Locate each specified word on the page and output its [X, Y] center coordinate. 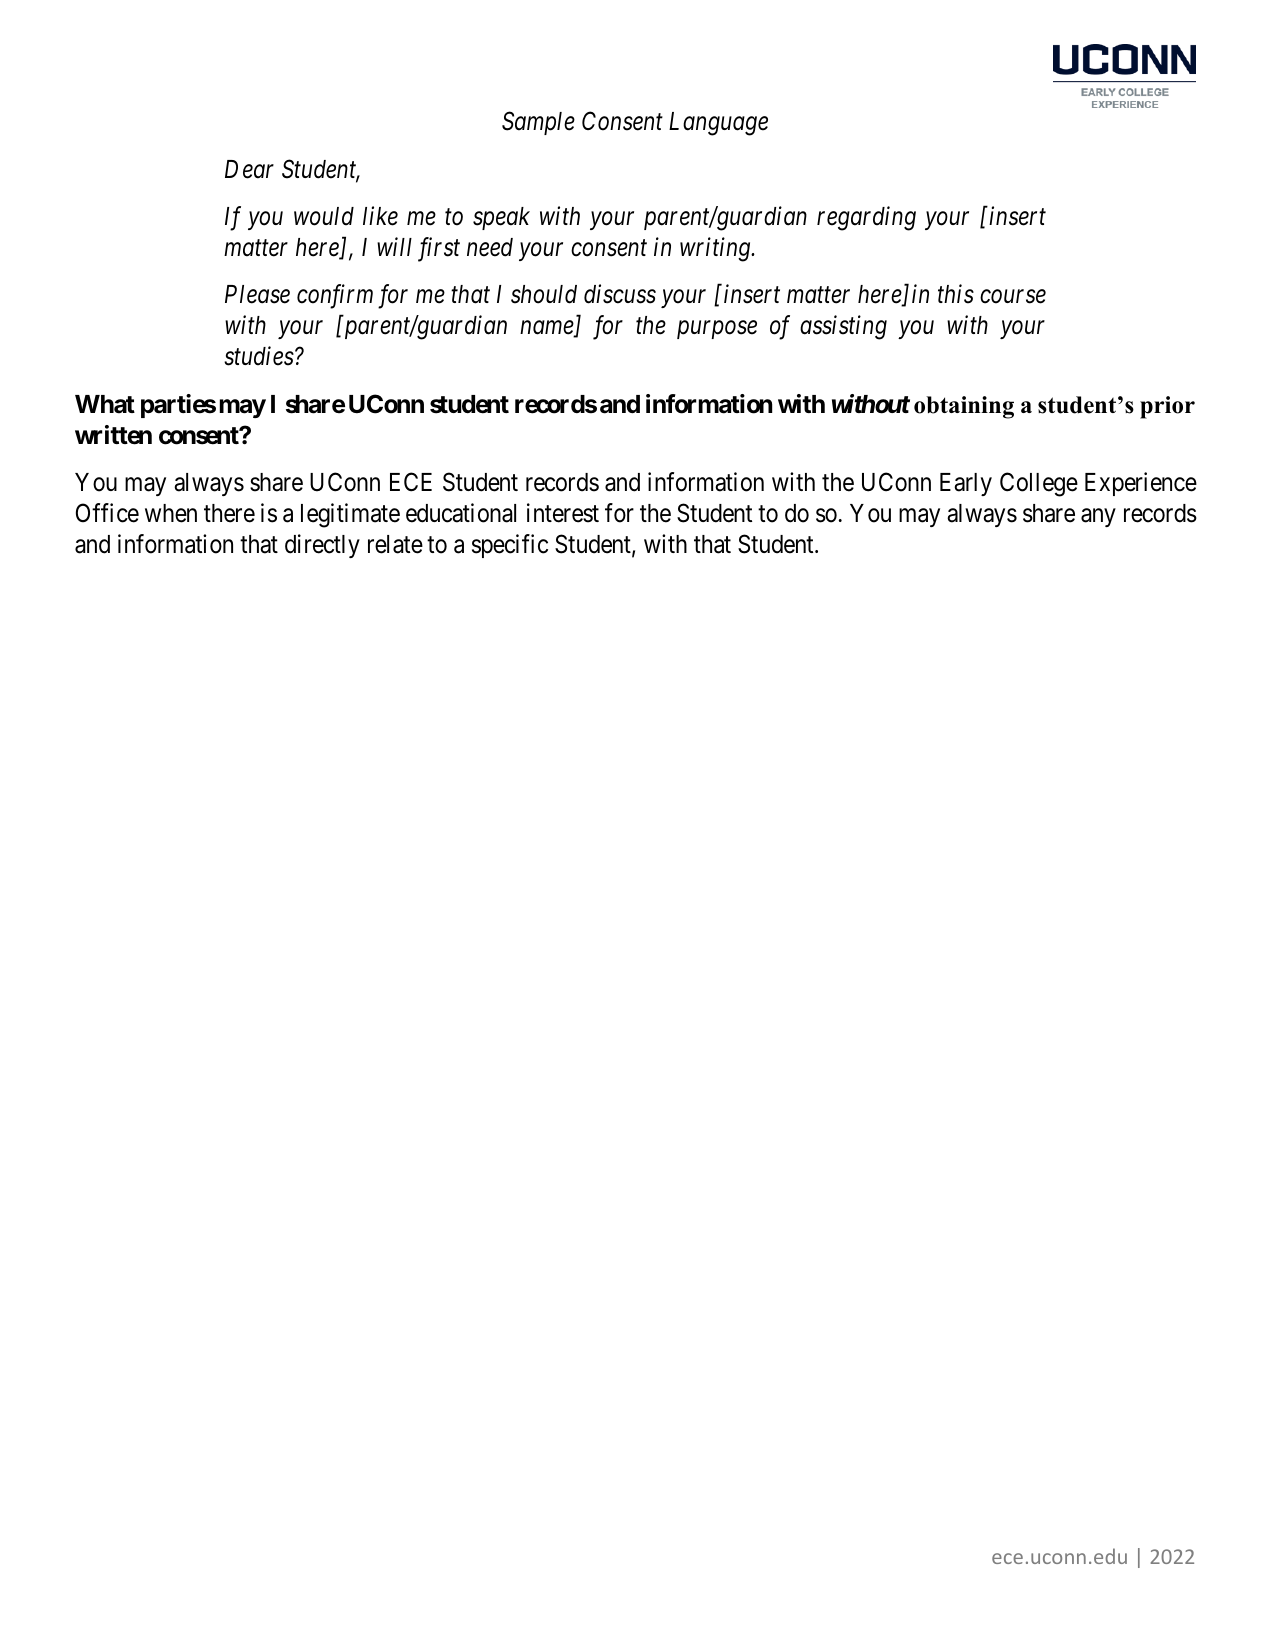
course [1013, 297]
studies [259, 356]
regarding [866, 218]
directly [322, 546]
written [113, 435]
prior [1167, 407]
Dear [249, 169]
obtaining [964, 407]
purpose [717, 330]
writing [716, 250]
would [324, 216]
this [956, 294]
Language [718, 124]
